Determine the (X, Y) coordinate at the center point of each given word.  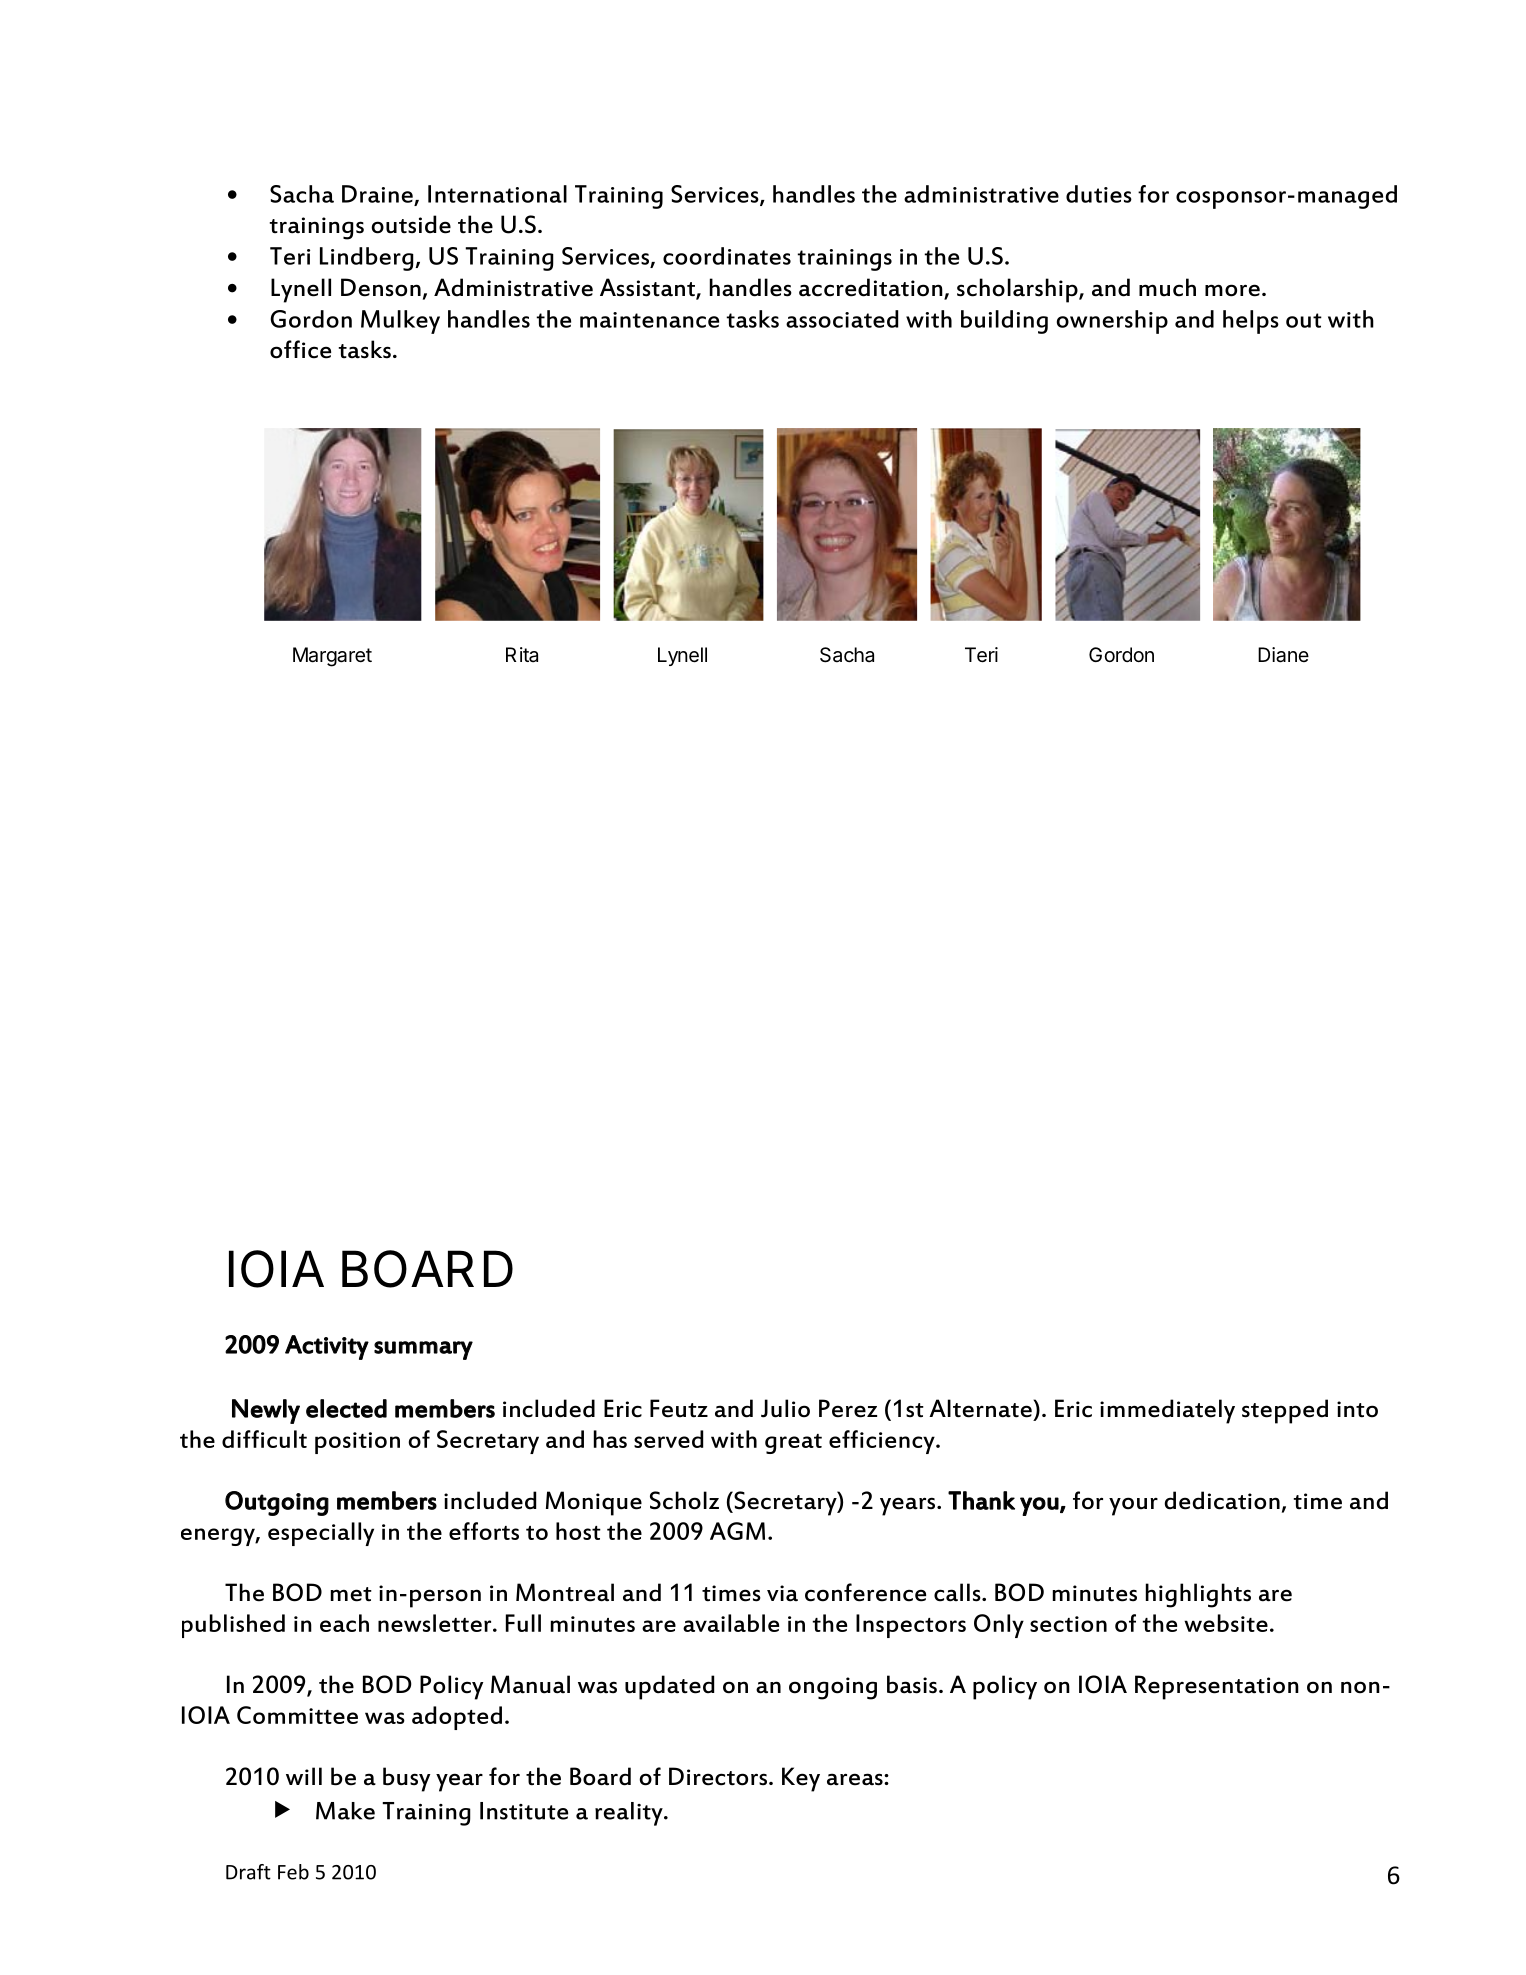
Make (345, 1811)
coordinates (727, 256)
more (1232, 290)
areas (856, 1779)
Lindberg (367, 259)
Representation (1217, 1687)
